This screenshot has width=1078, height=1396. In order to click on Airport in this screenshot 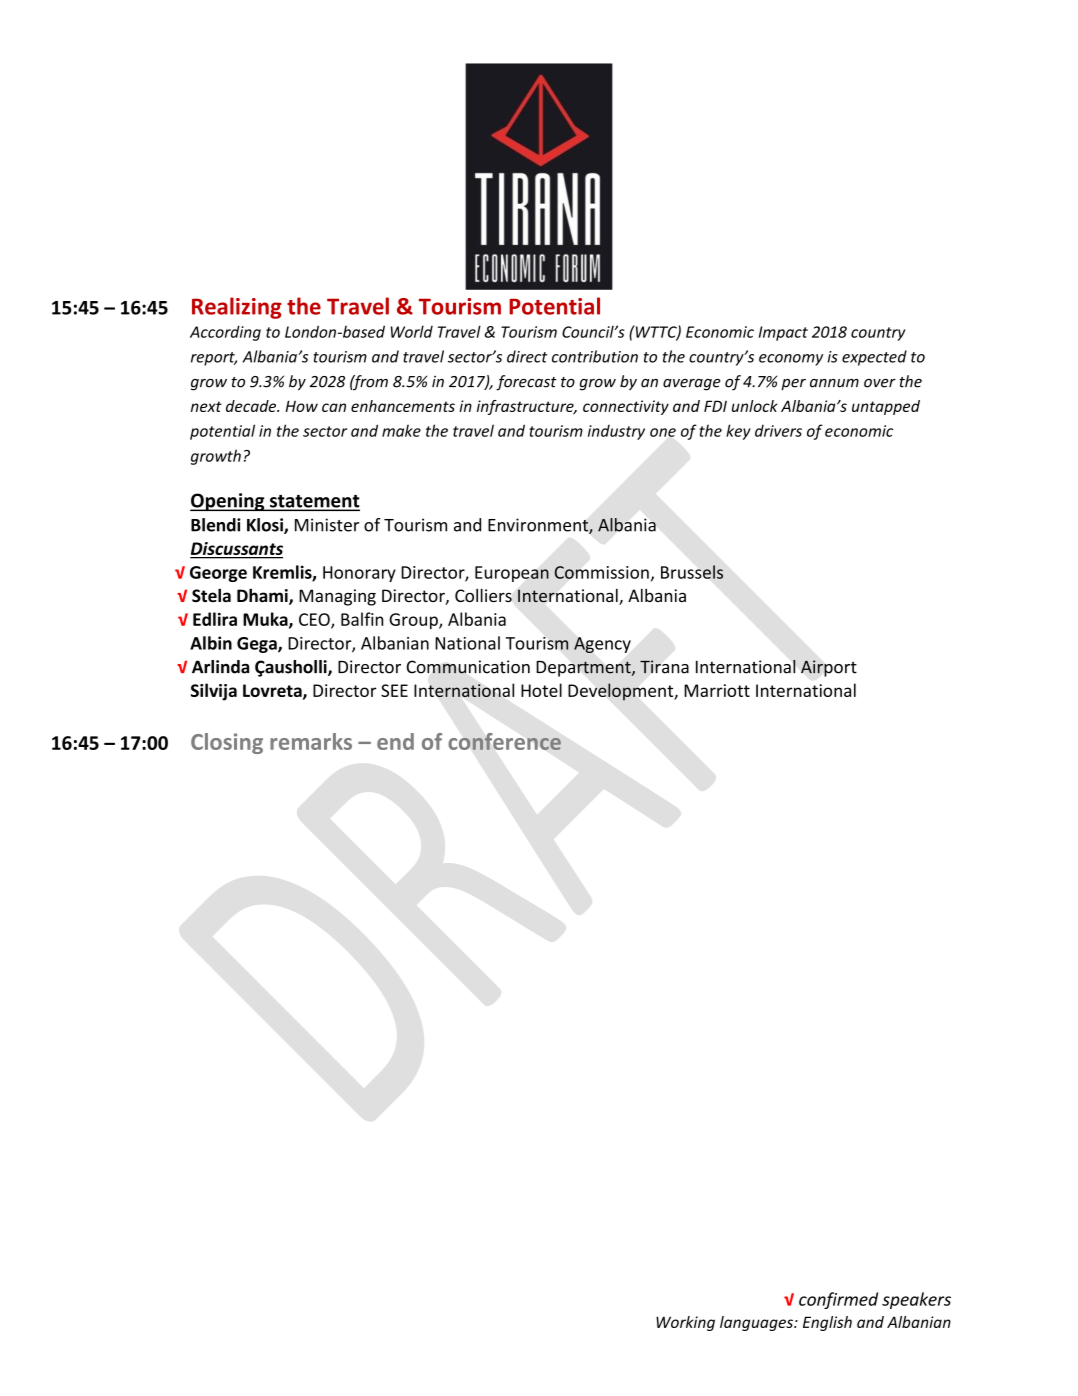, I will do `click(829, 668)`.
